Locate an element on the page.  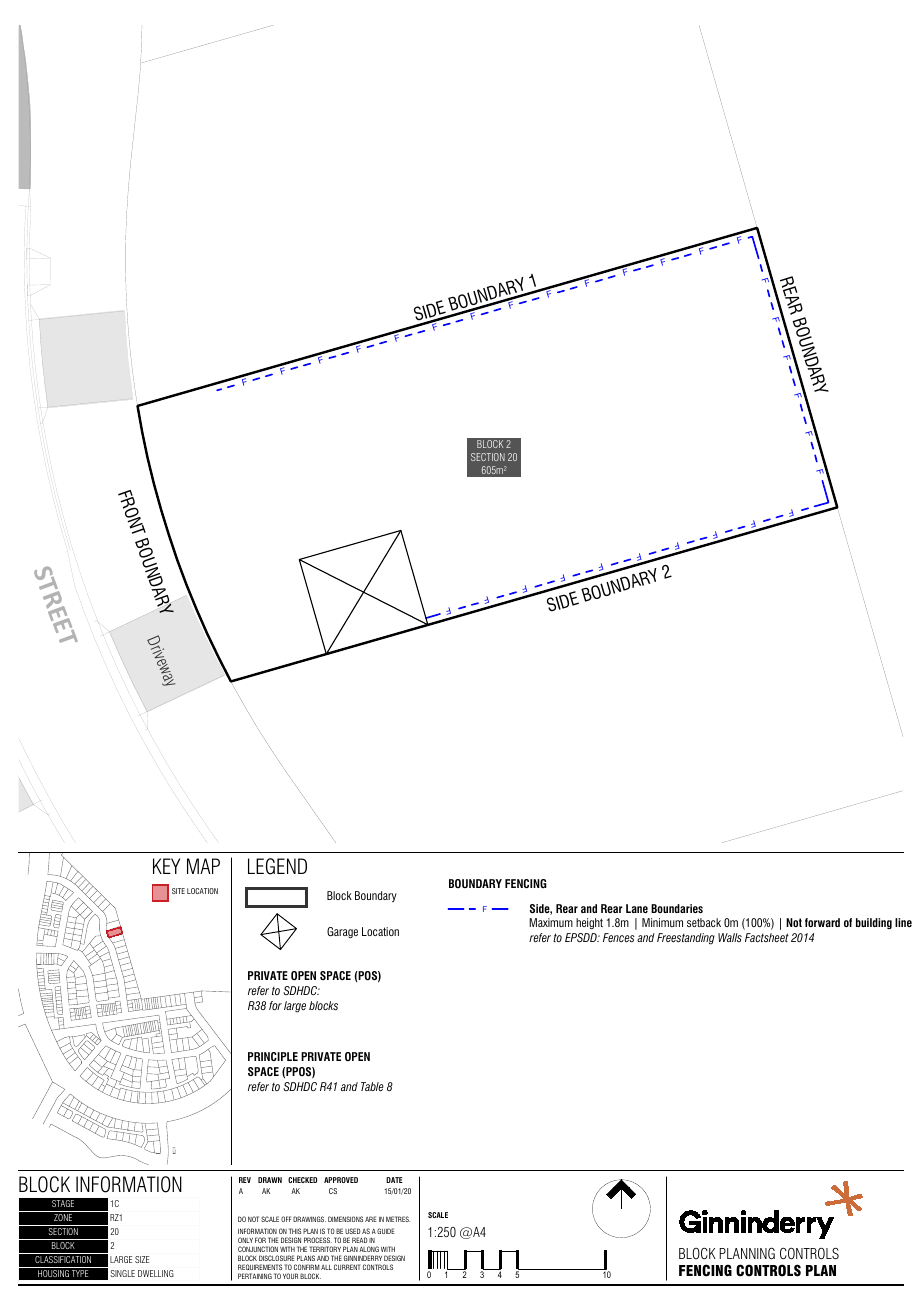
Lane is located at coordinates (637, 908).
